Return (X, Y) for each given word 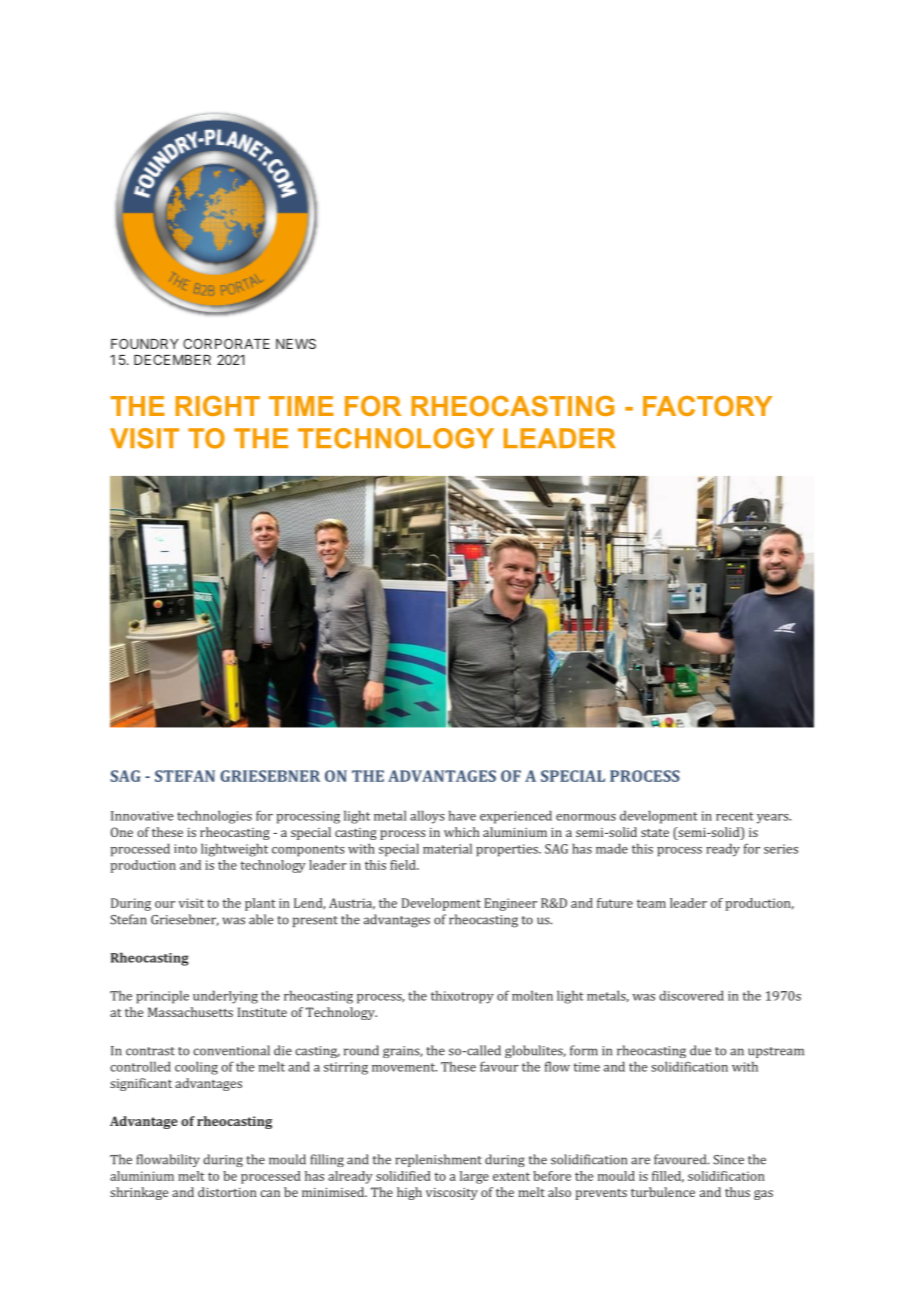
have (462, 815)
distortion (227, 1192)
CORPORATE (226, 343)
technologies (214, 817)
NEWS (296, 343)
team (651, 903)
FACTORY (707, 406)
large (474, 1177)
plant (260, 904)
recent (735, 816)
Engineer (510, 904)
